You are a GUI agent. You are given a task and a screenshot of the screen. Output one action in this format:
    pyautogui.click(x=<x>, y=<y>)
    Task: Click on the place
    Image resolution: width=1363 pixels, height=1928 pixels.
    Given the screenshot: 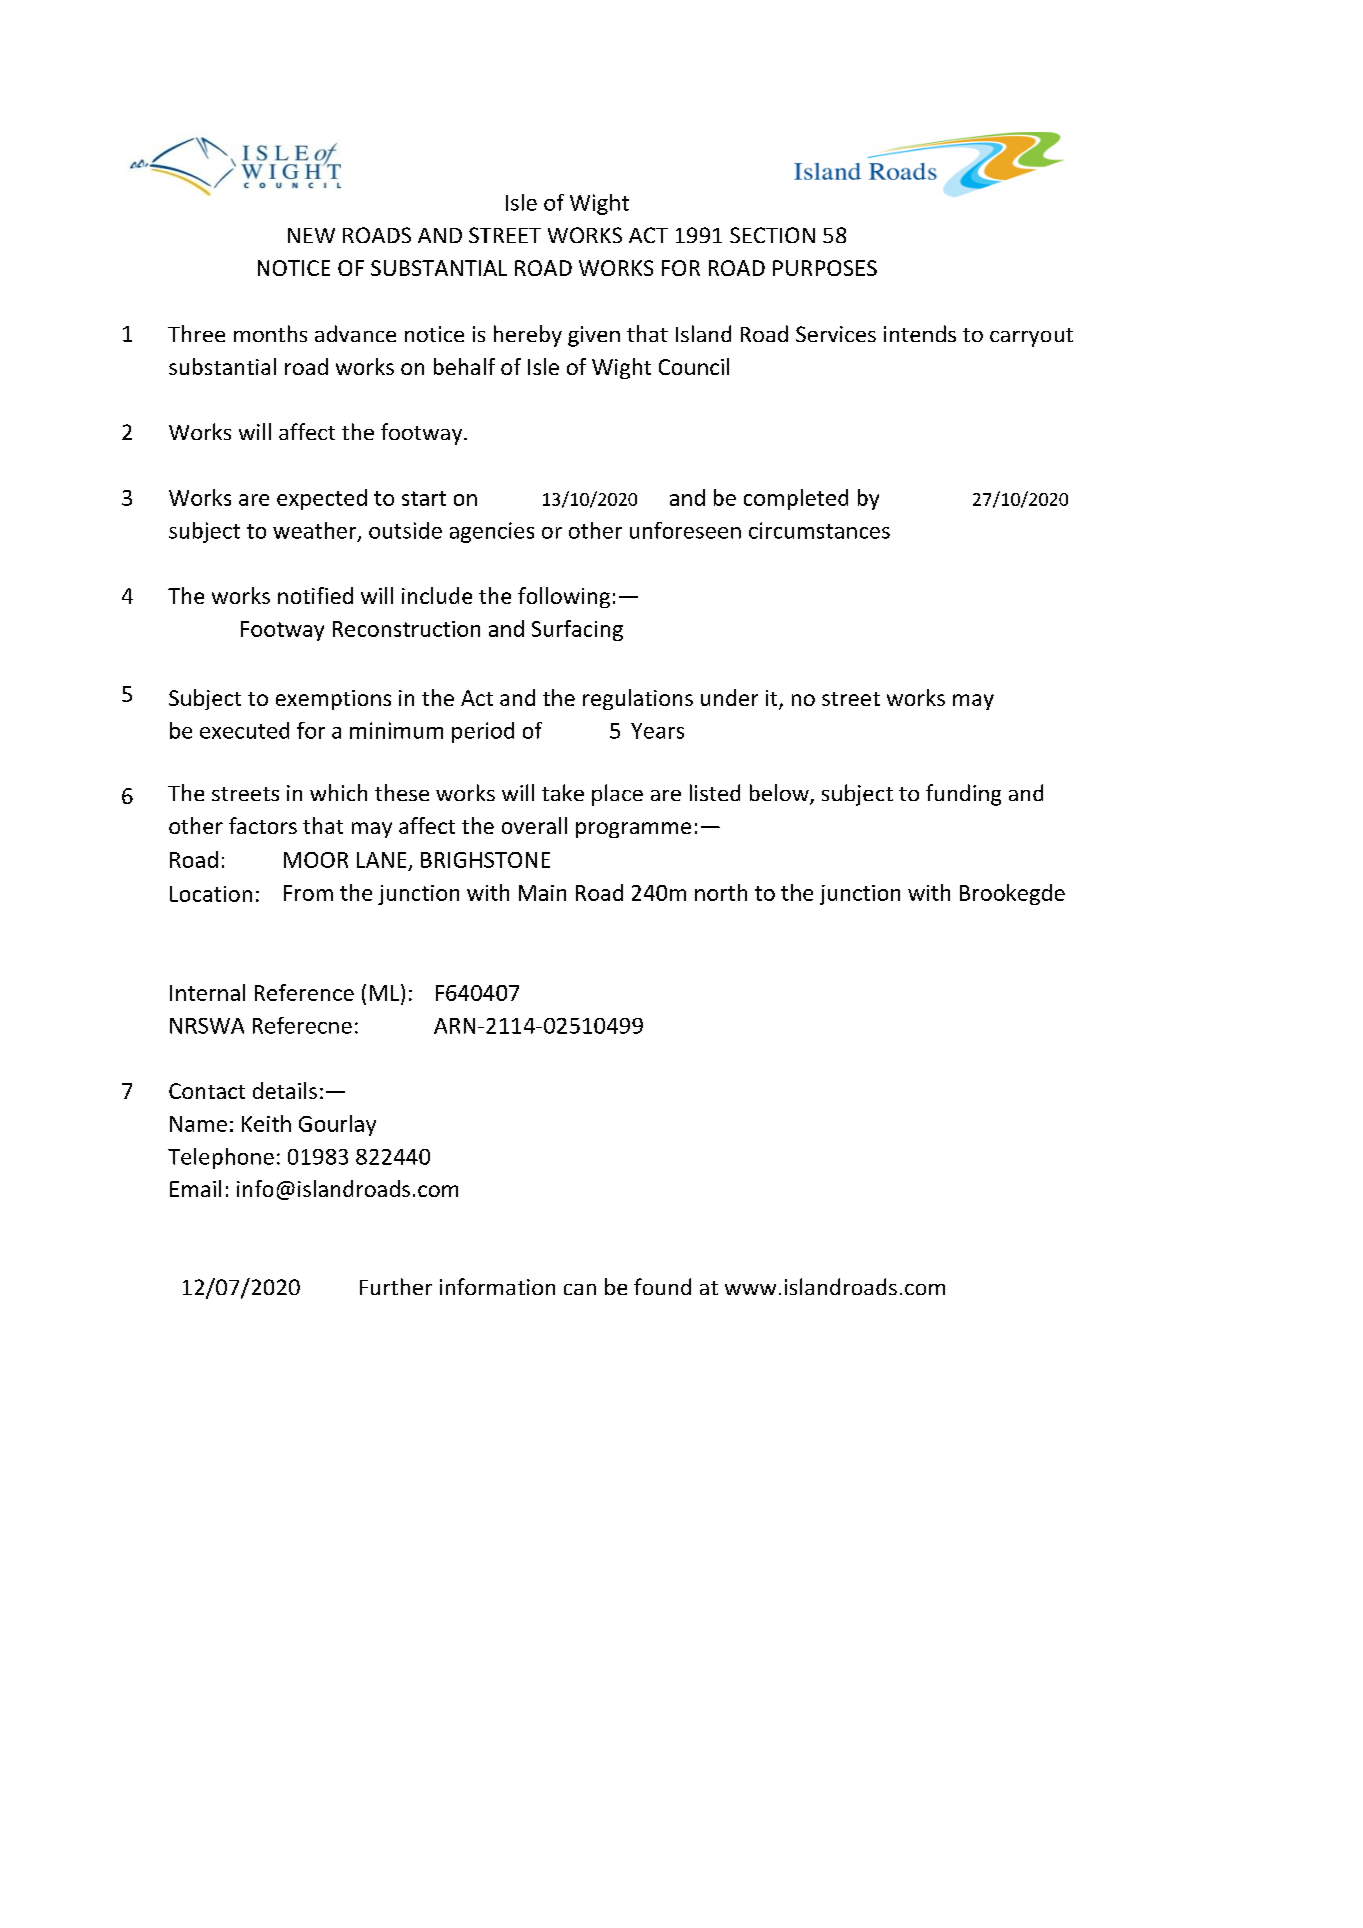 What is the action you would take?
    pyautogui.click(x=617, y=795)
